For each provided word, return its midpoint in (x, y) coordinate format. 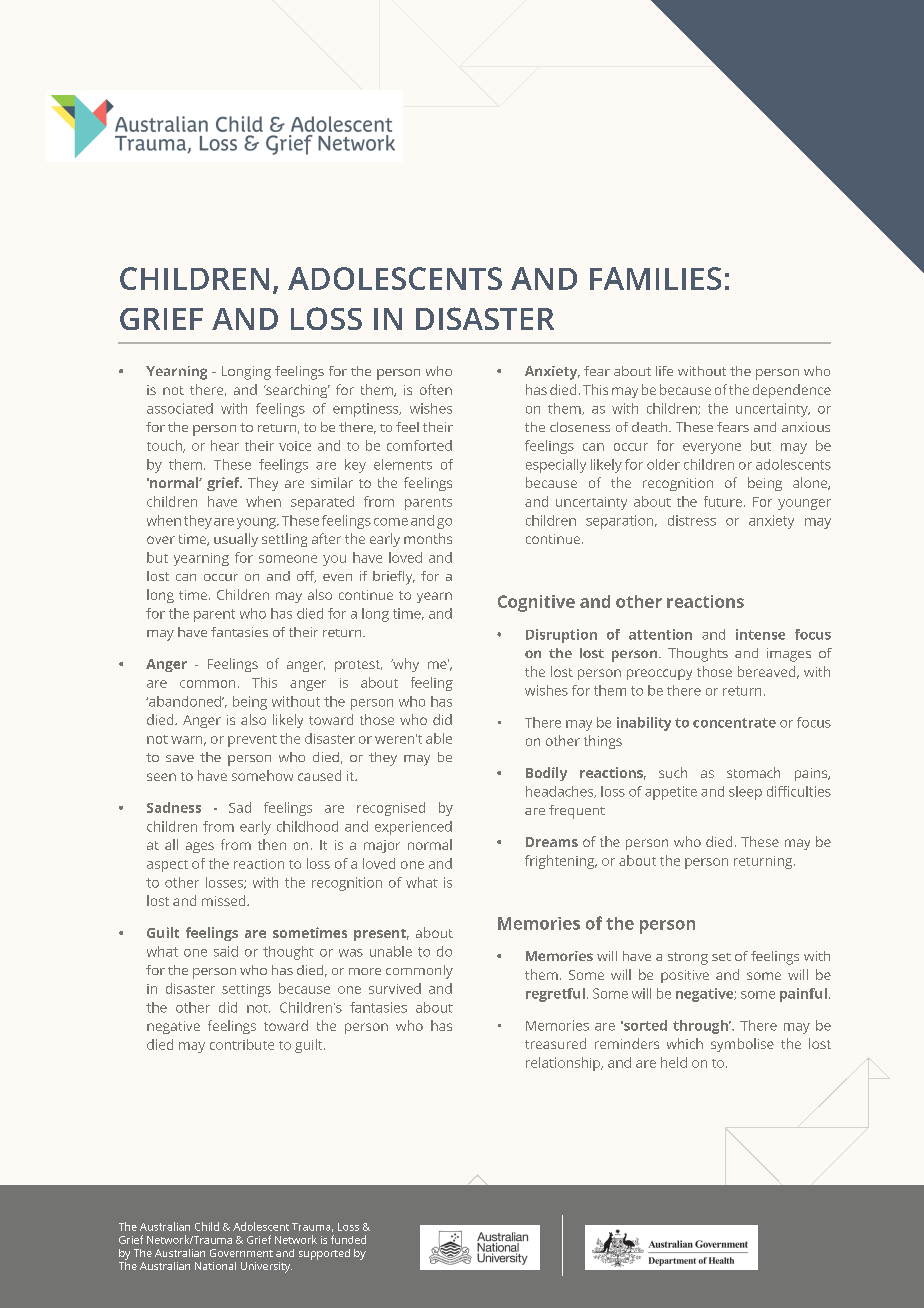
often (436, 389)
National (215, 1266)
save (180, 758)
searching (297, 391)
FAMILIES (655, 278)
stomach (753, 772)
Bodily (546, 774)
